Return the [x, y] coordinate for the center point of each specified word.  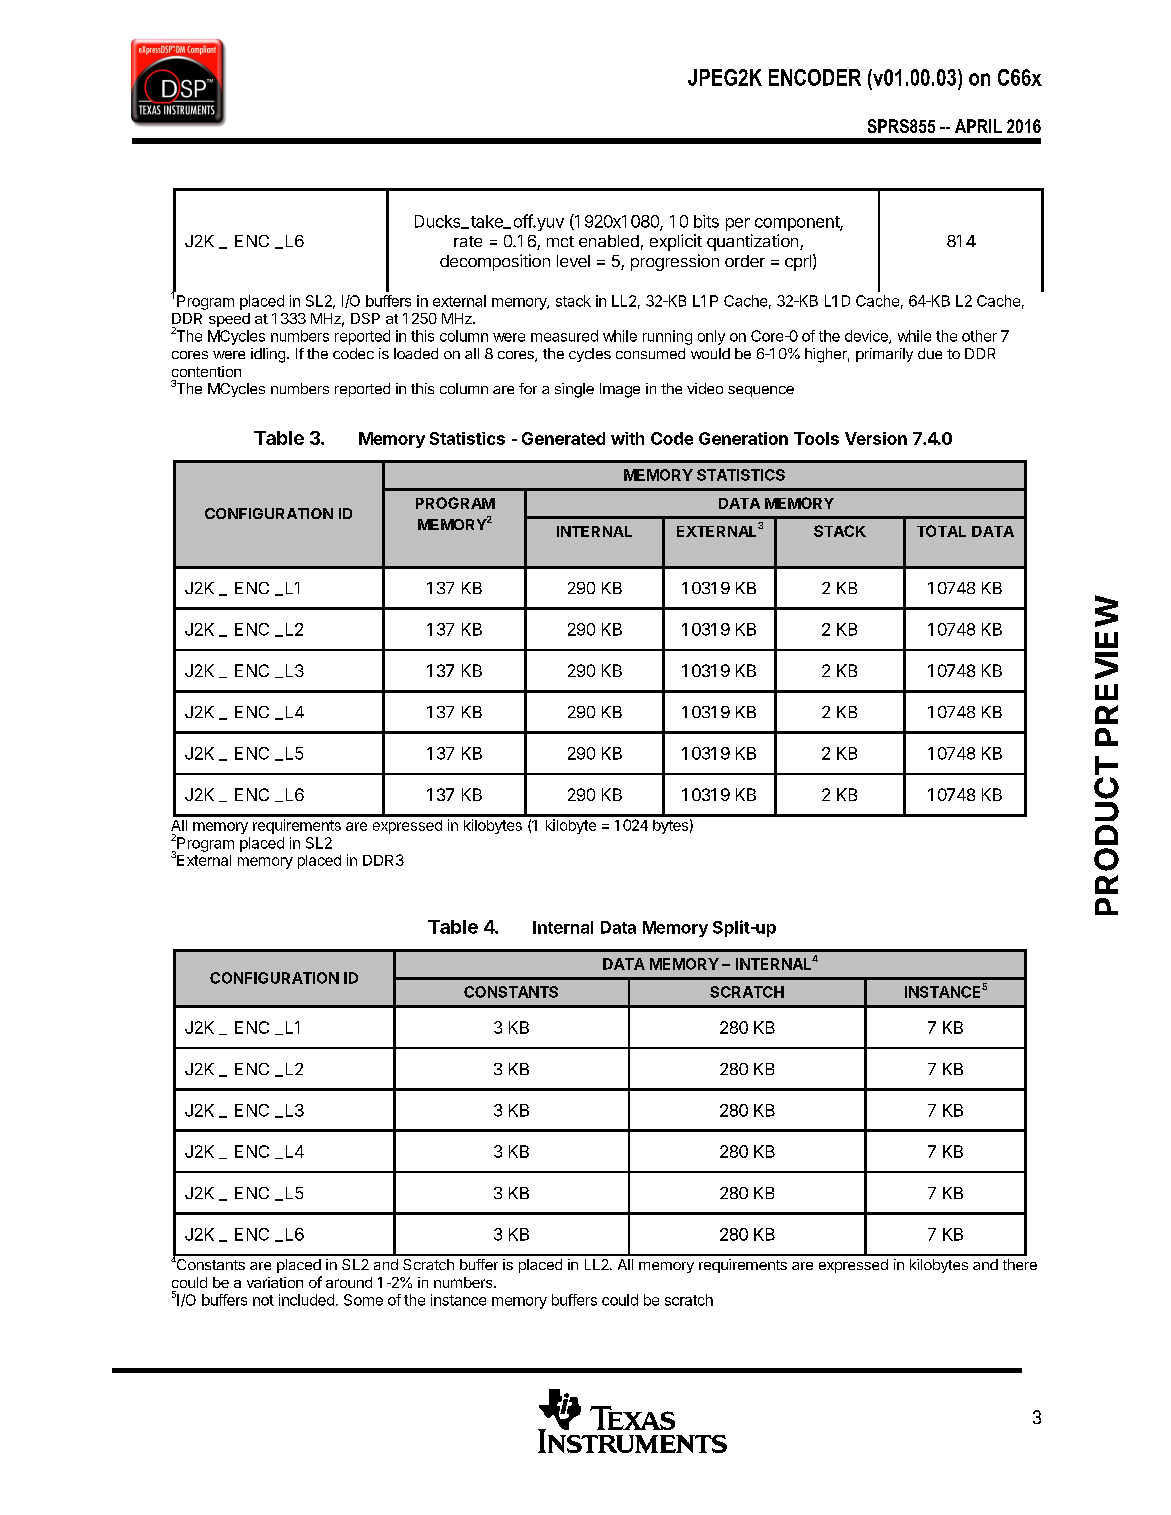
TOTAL [941, 531]
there [1020, 1264]
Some [363, 1300]
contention [206, 371]
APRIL [978, 126]
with [627, 438]
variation [275, 1282]
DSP [365, 318]
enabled [609, 241]
